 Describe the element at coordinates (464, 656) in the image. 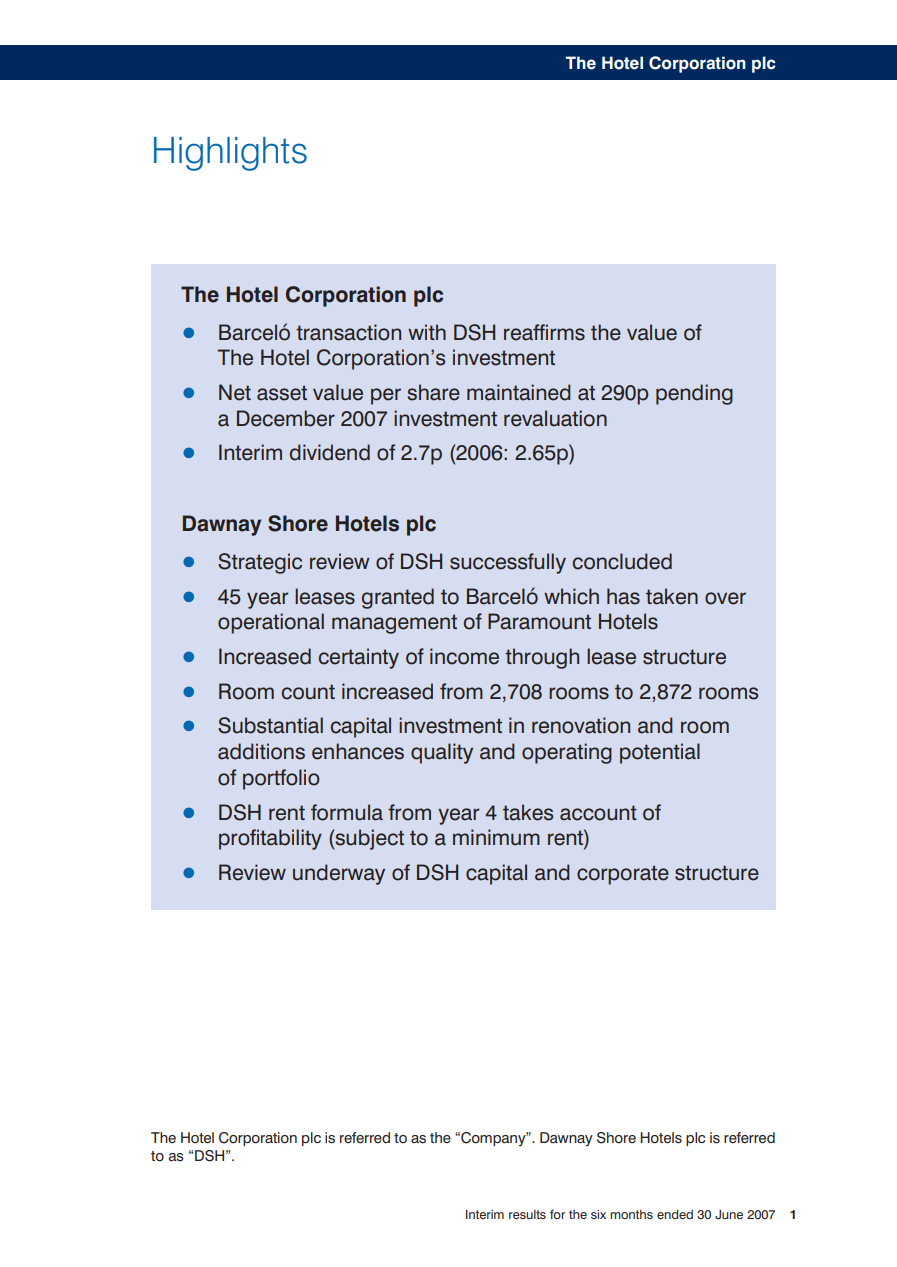

I see `income` at that location.
